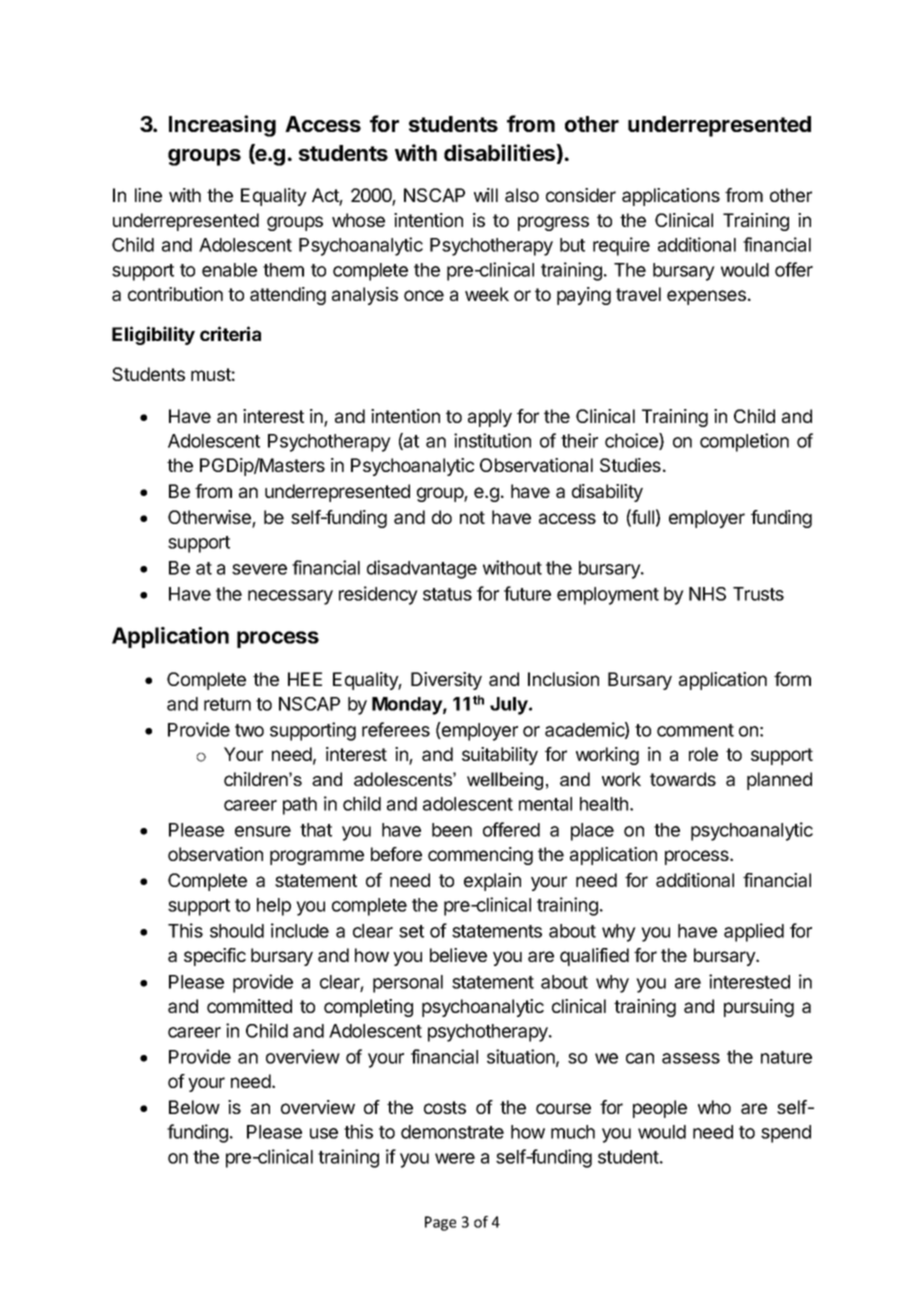 This screenshot has width=924, height=1308. I want to click on criteria, so click(230, 333).
